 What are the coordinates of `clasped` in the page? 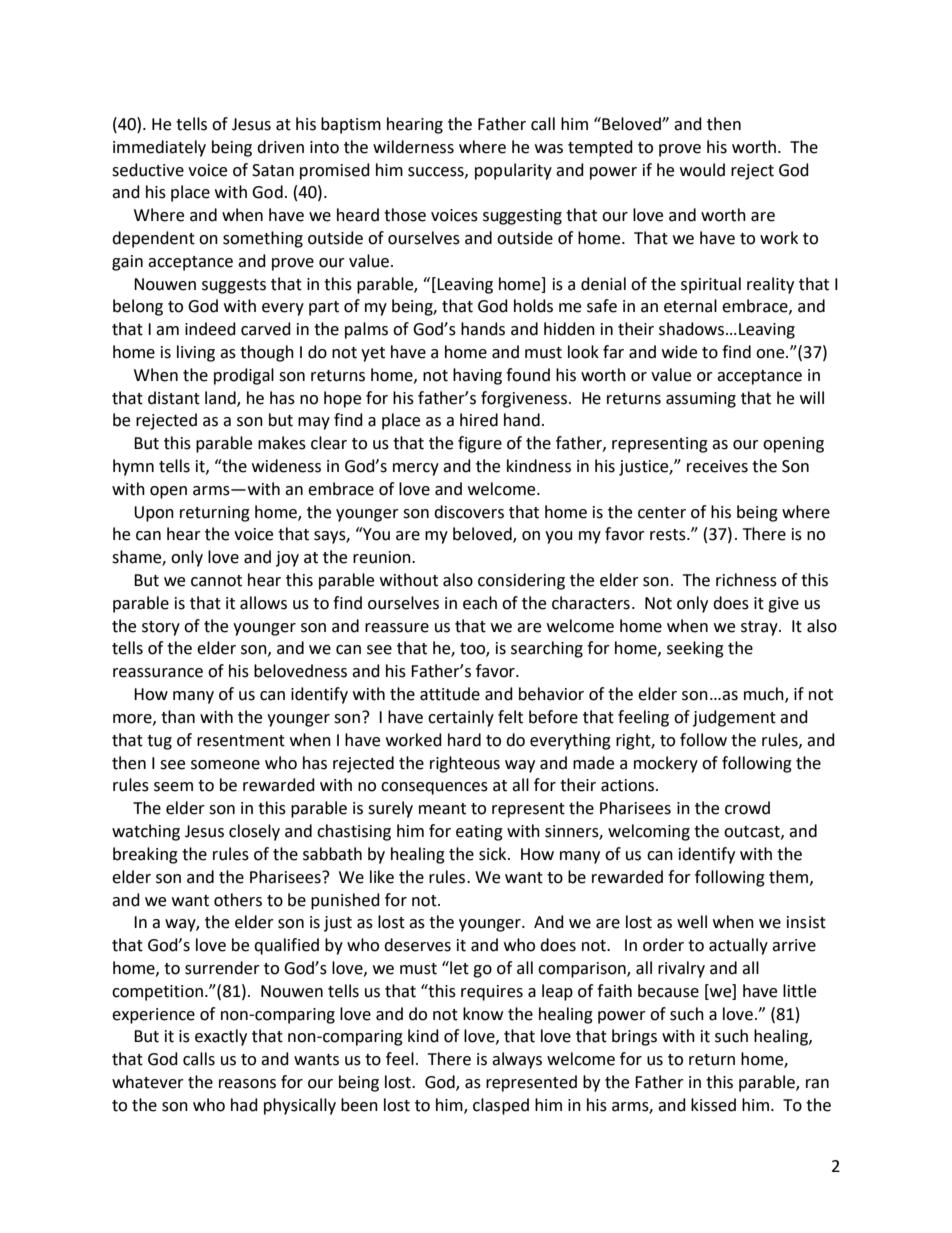 It's located at (501, 1106).
